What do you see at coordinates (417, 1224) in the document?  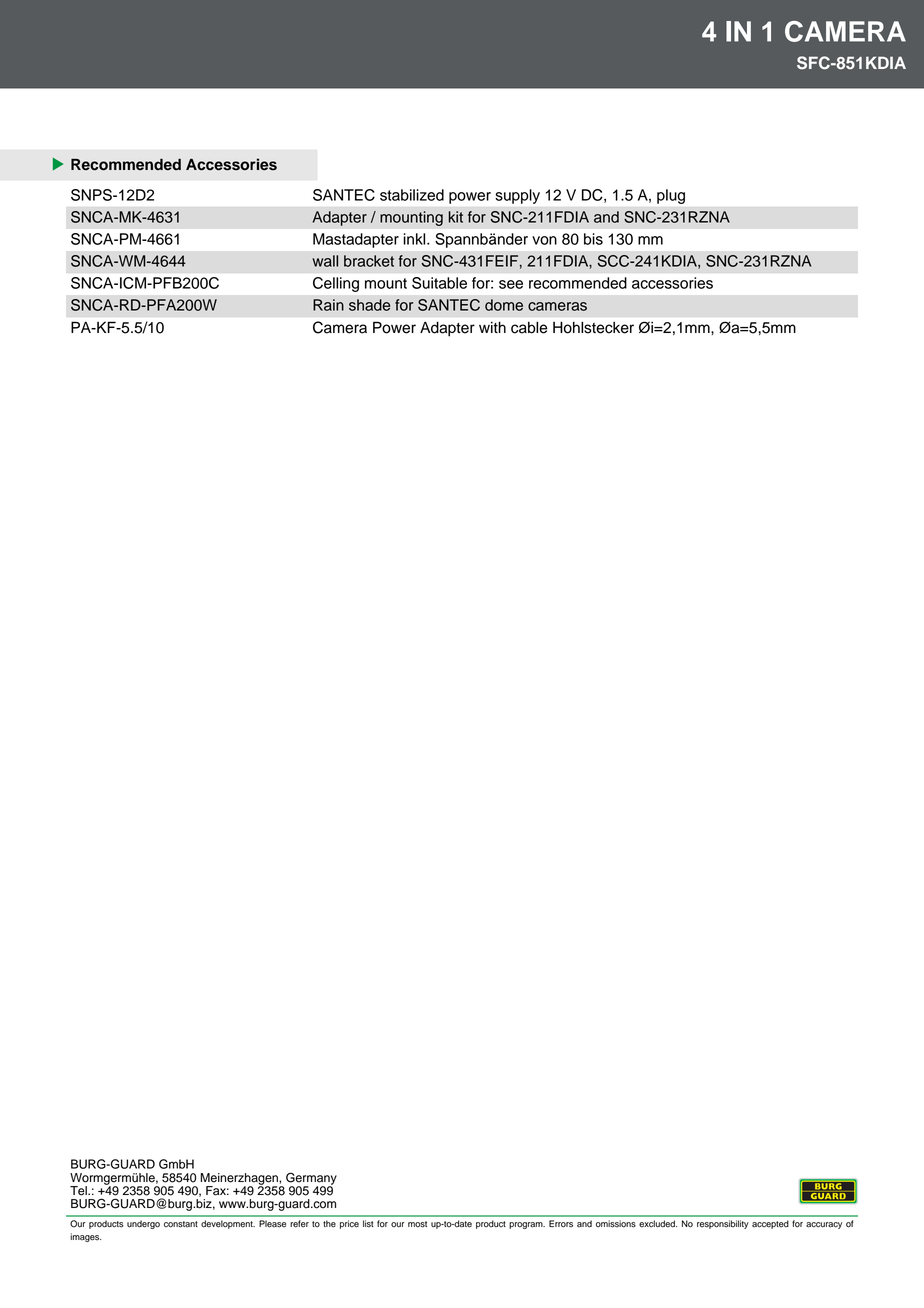 I see `most` at bounding box center [417, 1224].
